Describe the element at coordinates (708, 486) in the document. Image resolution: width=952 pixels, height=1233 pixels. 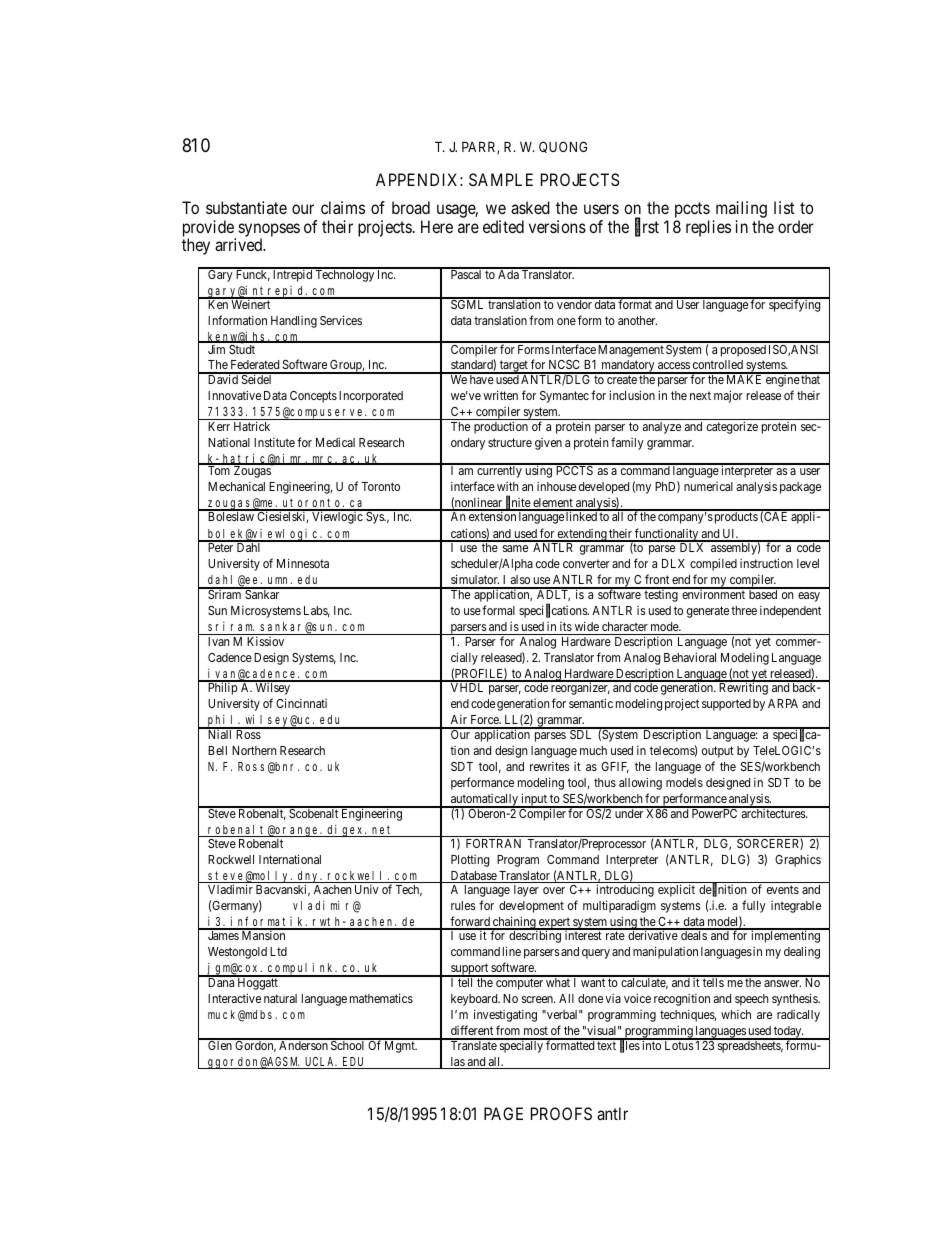
I see `numerical` at that location.
